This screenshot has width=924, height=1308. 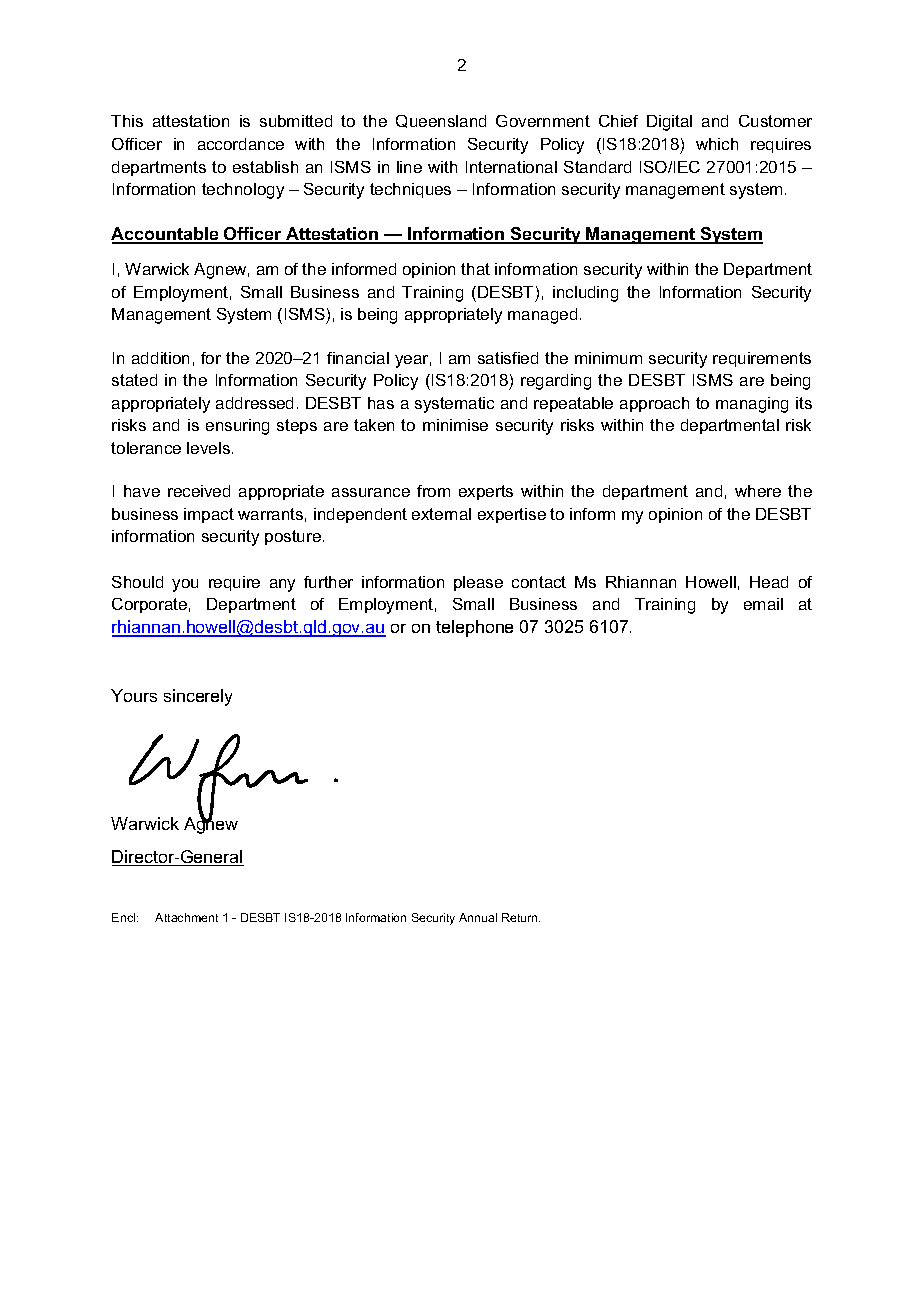 I want to click on impact, so click(x=209, y=515).
